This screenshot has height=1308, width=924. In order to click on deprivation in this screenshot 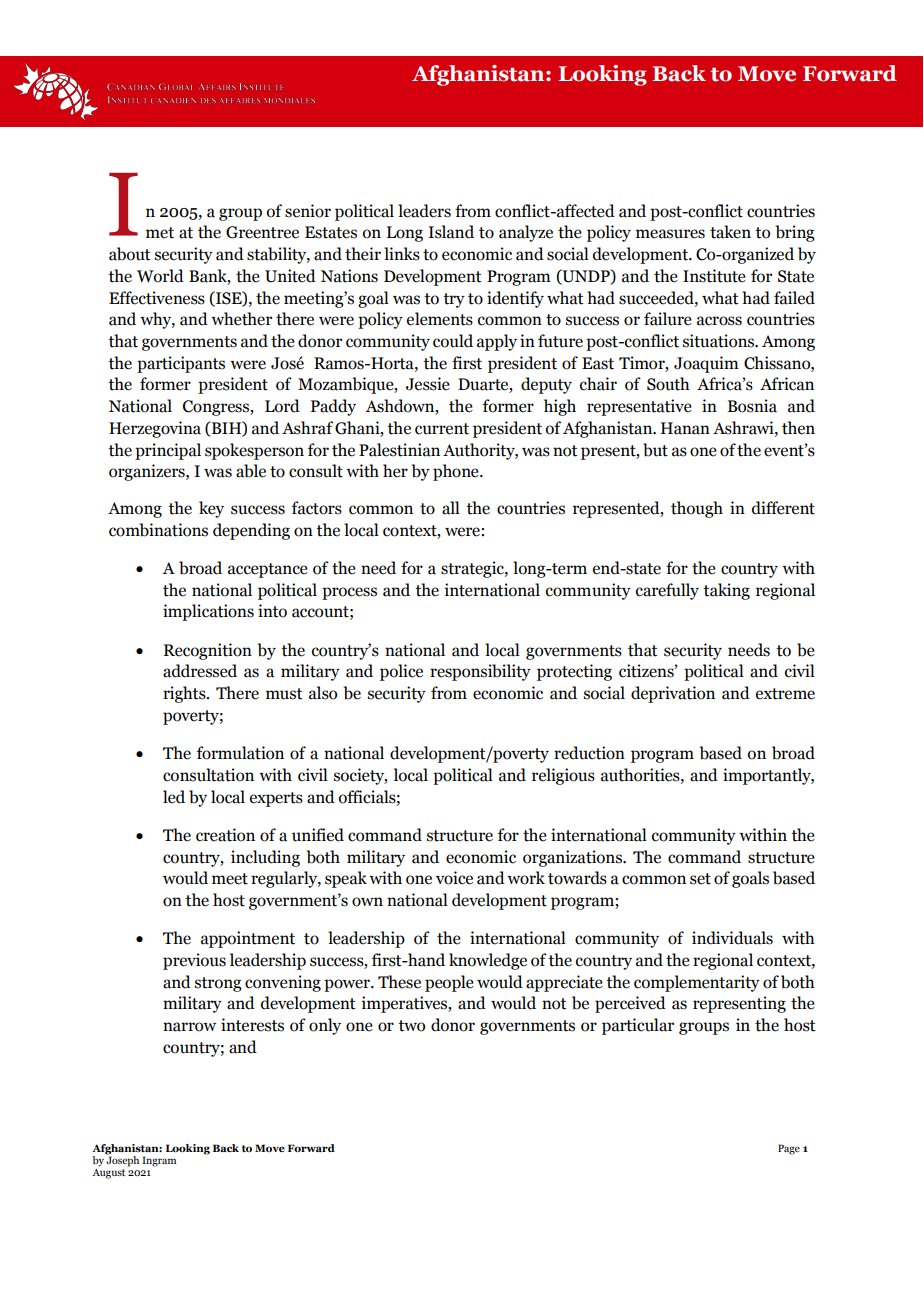, I will do `click(673, 694)`.
